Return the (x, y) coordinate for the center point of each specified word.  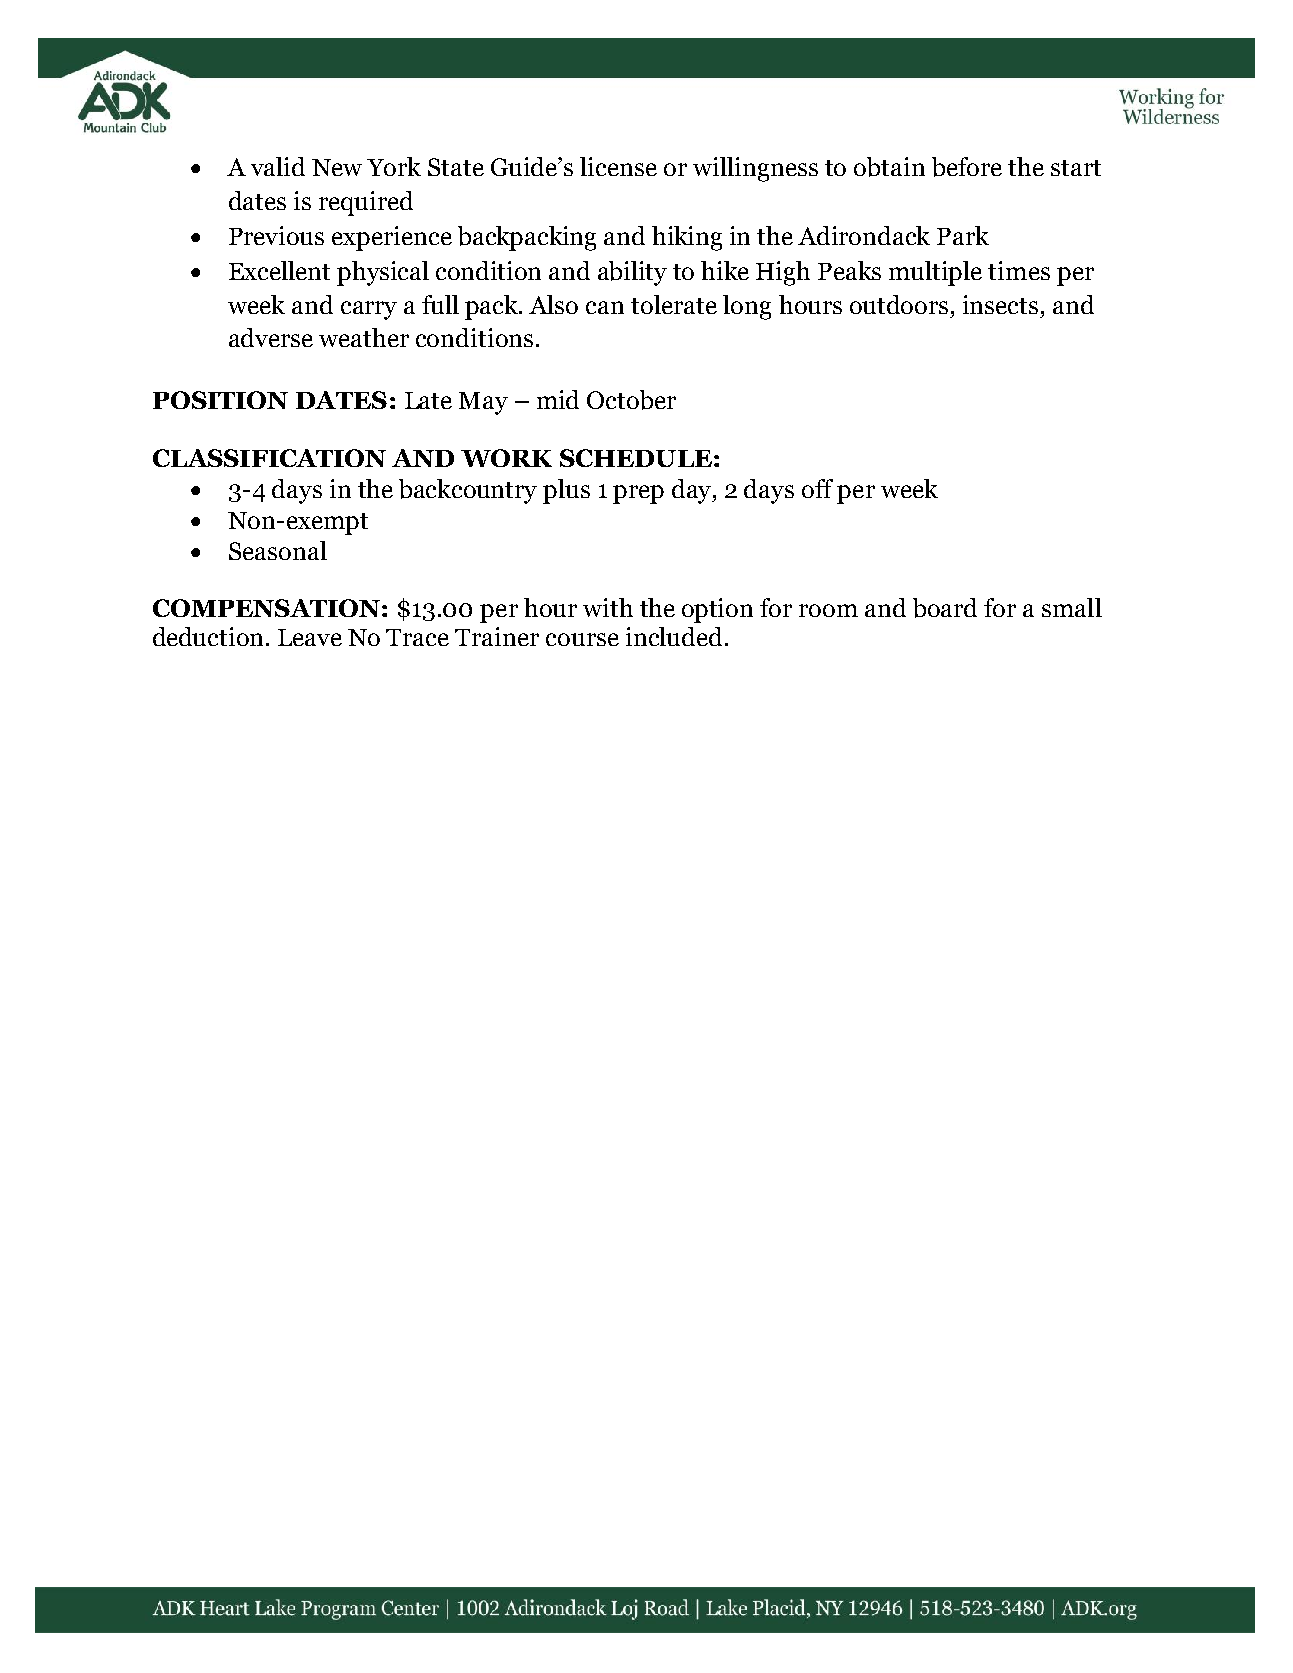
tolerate (674, 304)
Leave (310, 637)
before (967, 167)
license (618, 166)
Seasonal (278, 550)
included (674, 636)
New (337, 167)
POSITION (220, 400)
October (631, 400)
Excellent (279, 270)
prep (638, 494)
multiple (935, 273)
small (1072, 607)
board (945, 608)
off (817, 488)
